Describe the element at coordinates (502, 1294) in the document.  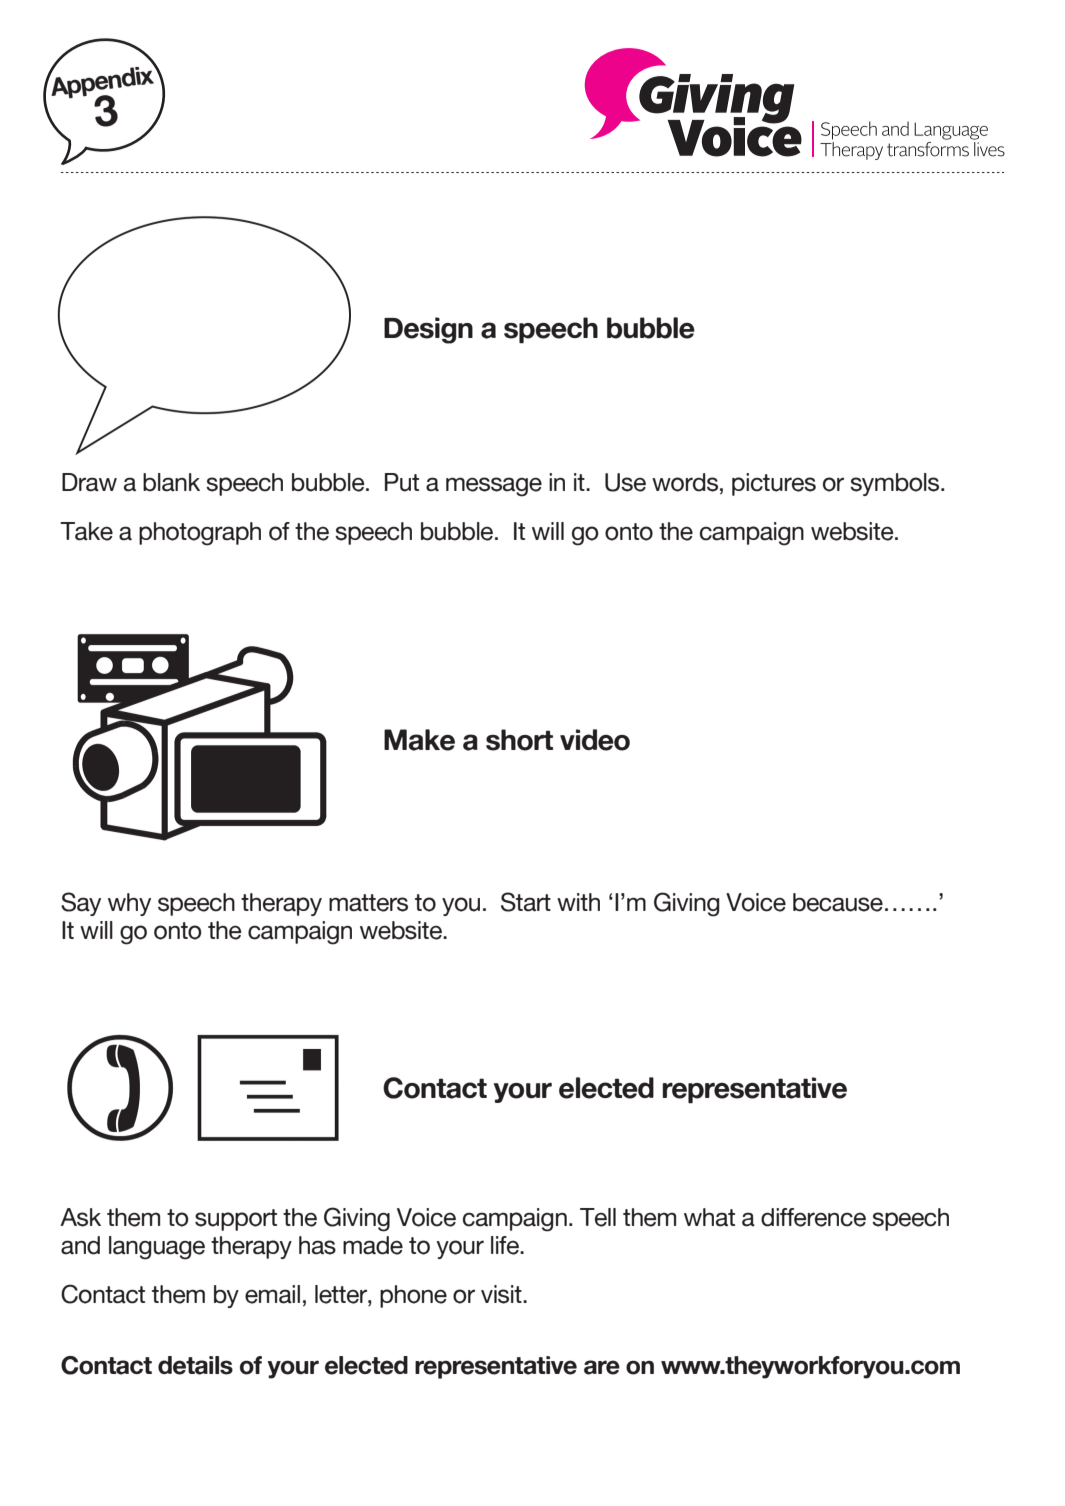
I see `visit` at that location.
